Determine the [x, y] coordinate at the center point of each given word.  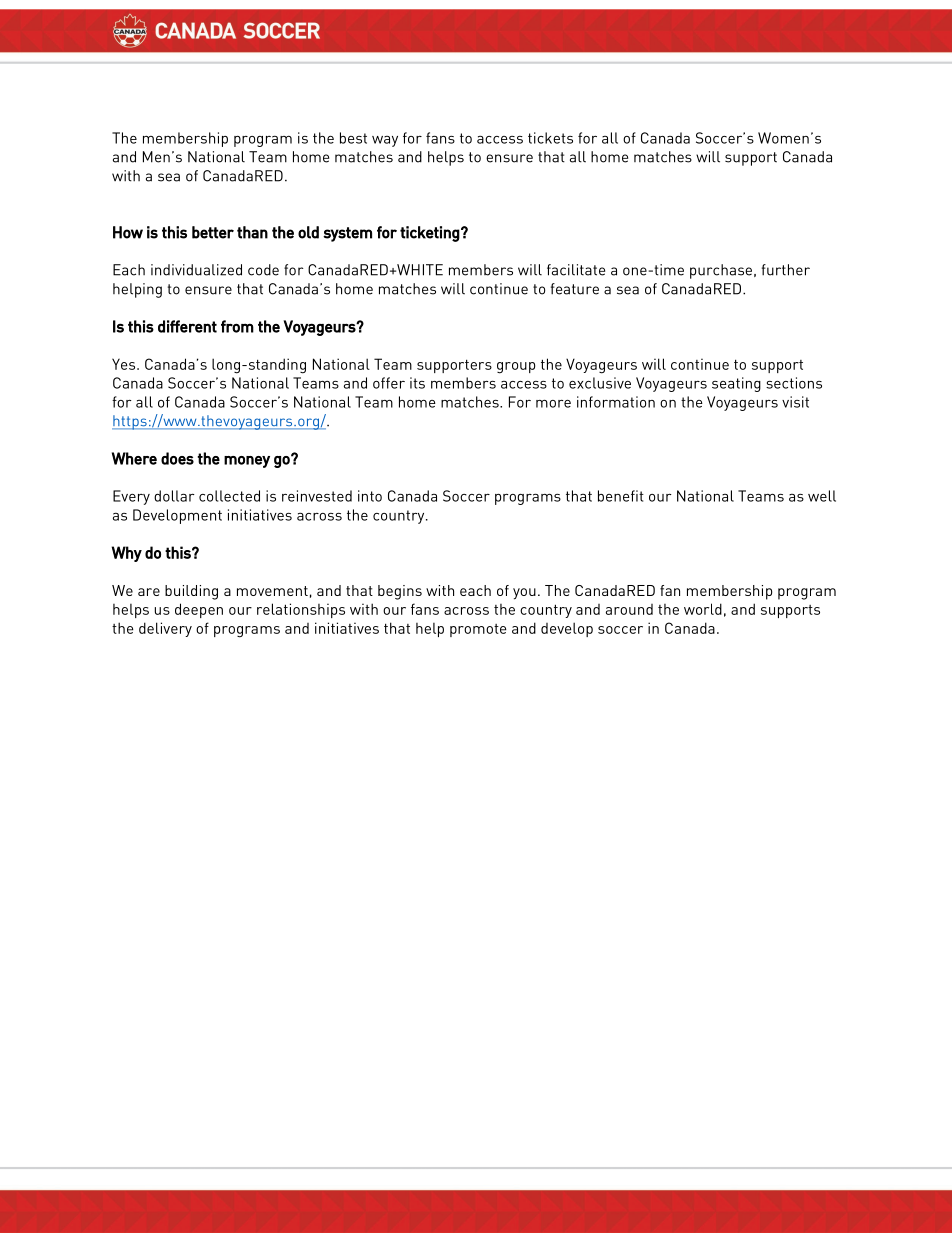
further [786, 270]
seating [736, 384]
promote [478, 630]
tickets [550, 138]
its [417, 383]
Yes [125, 364]
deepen [199, 610]
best [353, 138]
